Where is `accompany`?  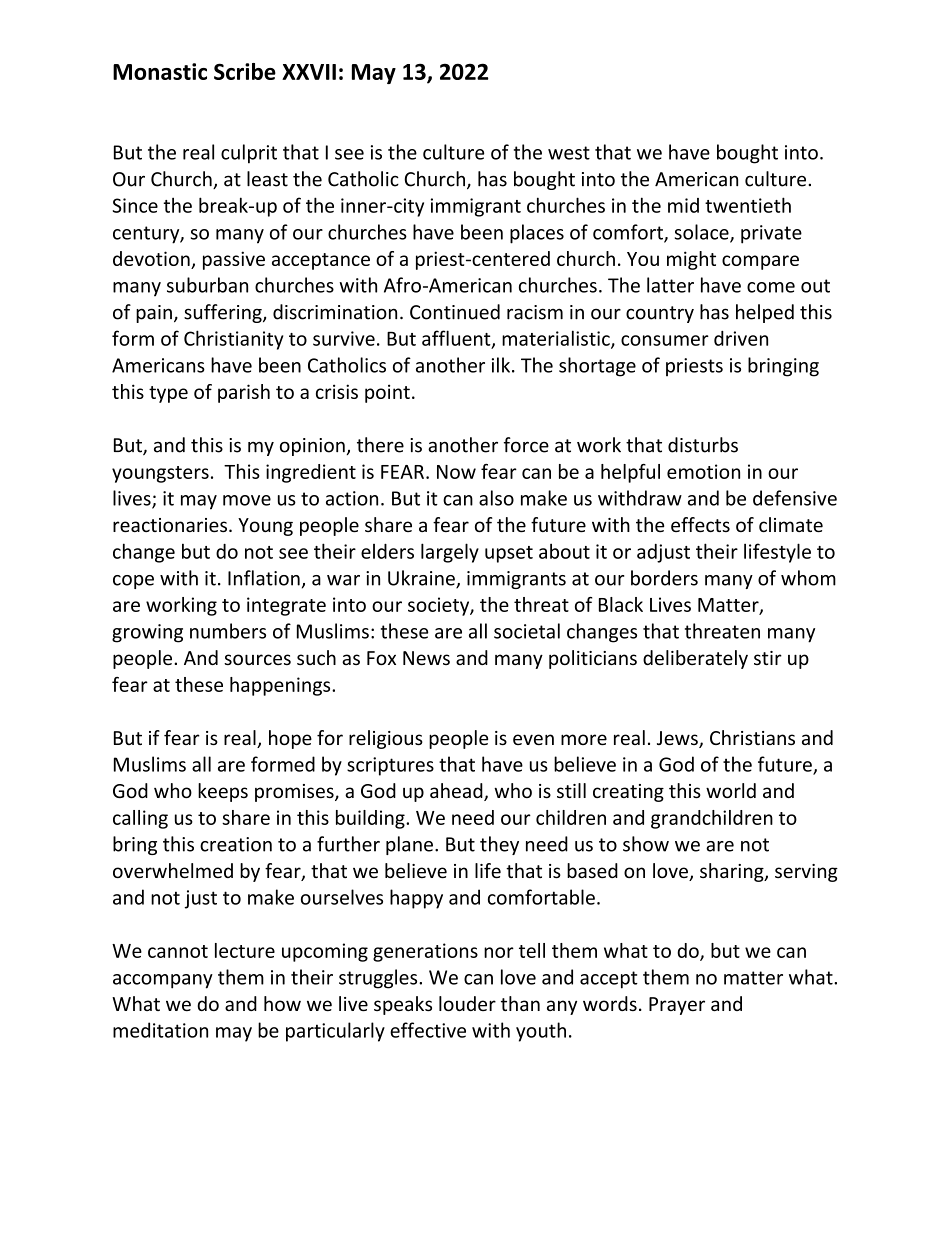
accompany is located at coordinates (163, 981).
